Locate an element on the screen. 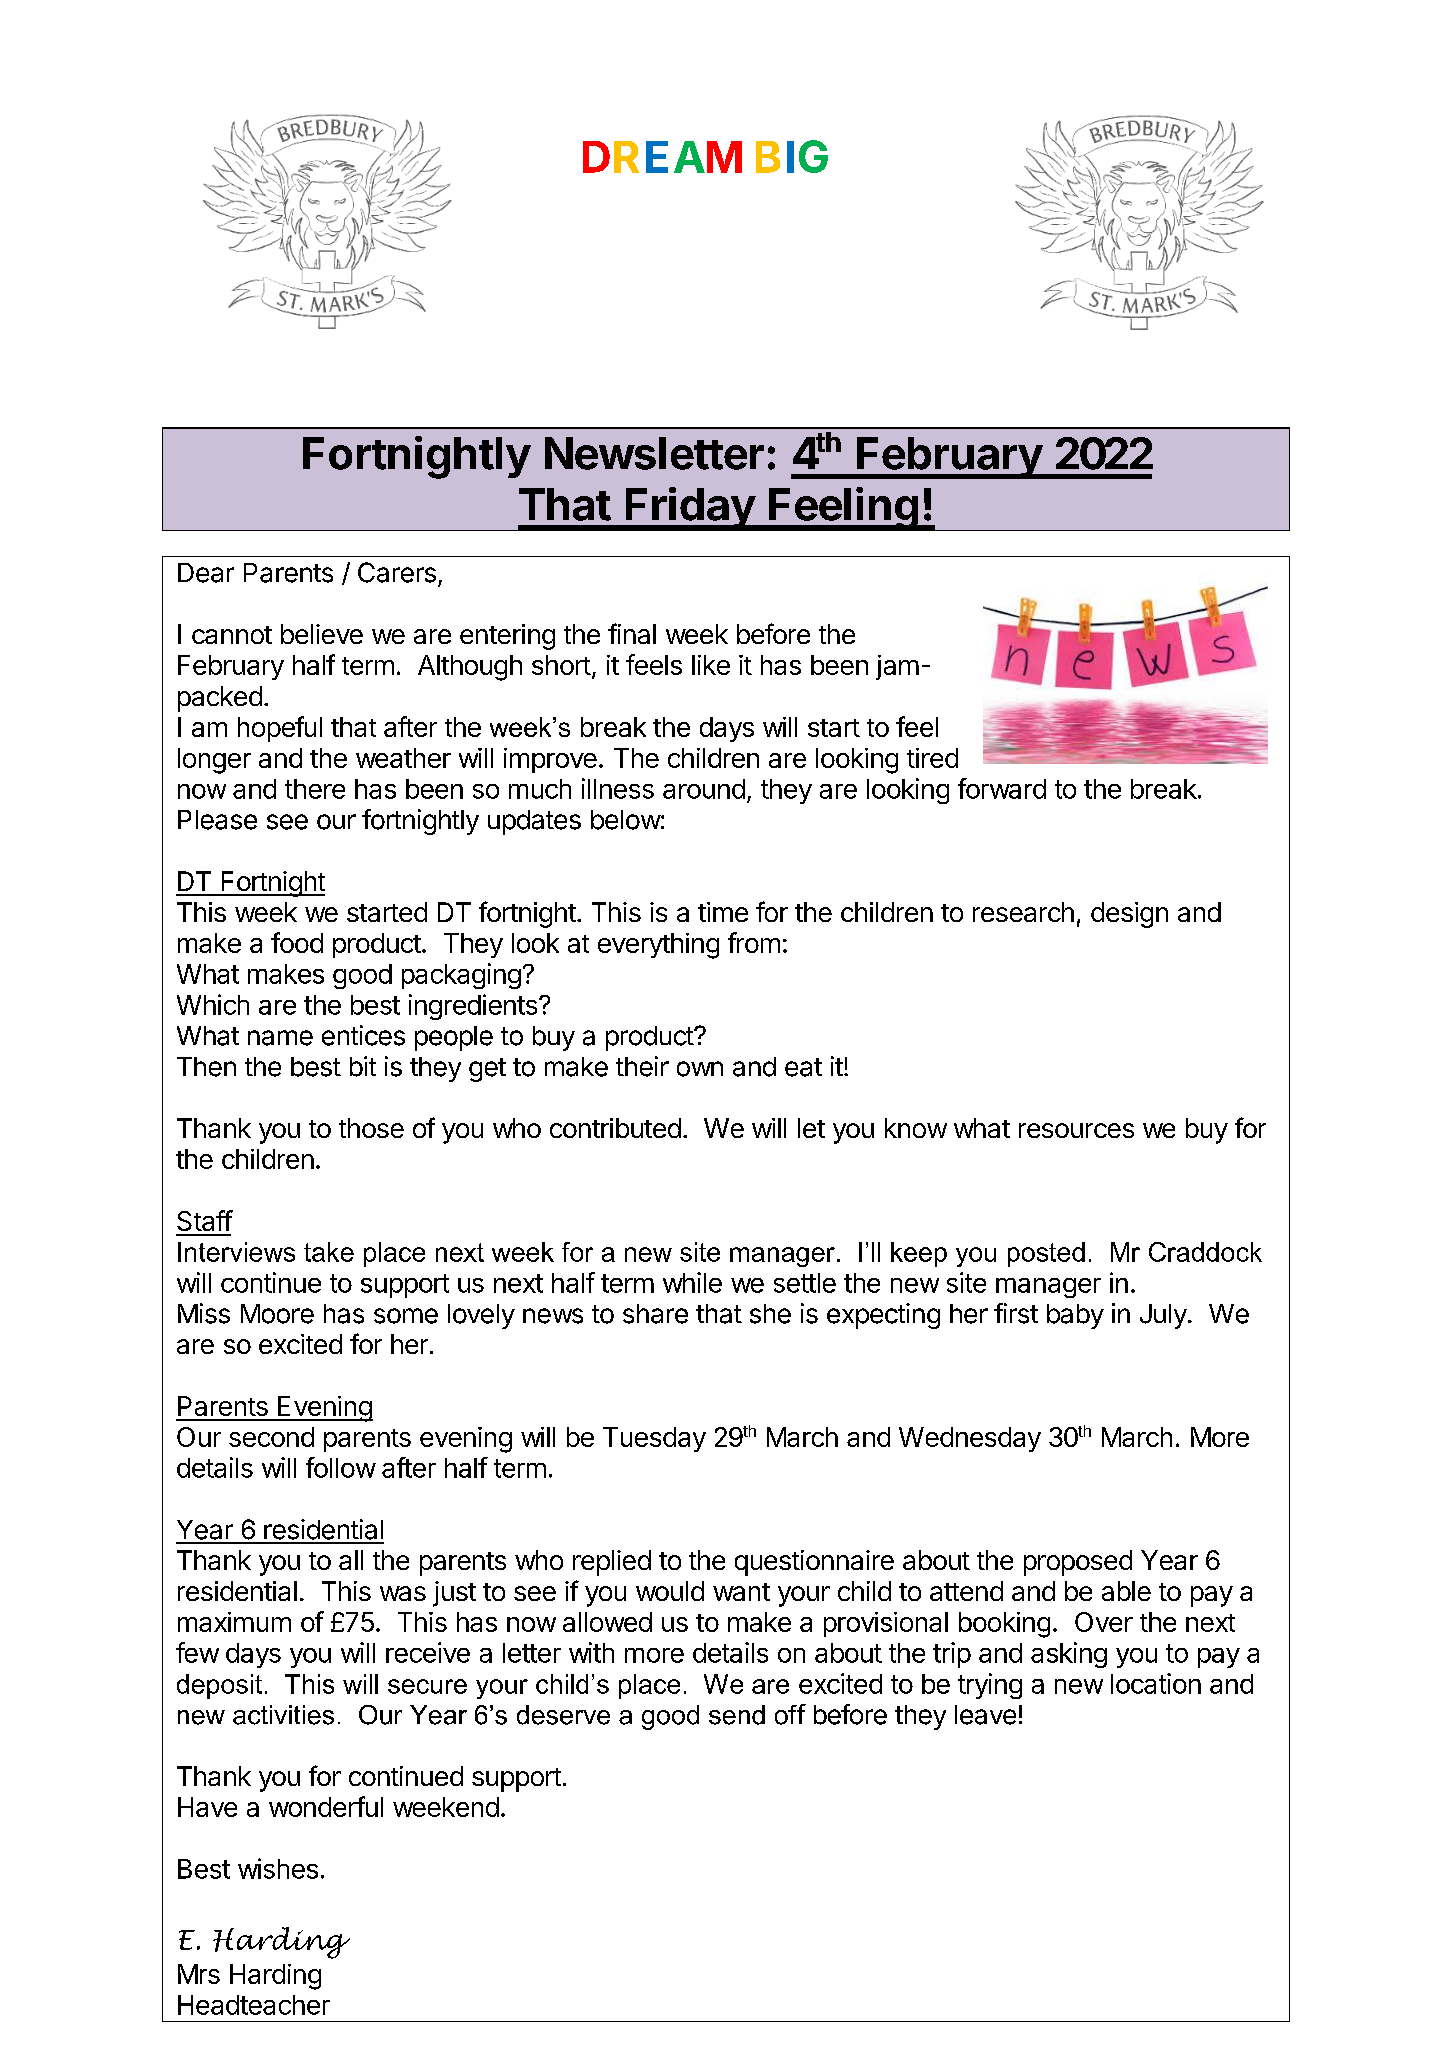 The image size is (1452, 2054). design is located at coordinates (1129, 915).
